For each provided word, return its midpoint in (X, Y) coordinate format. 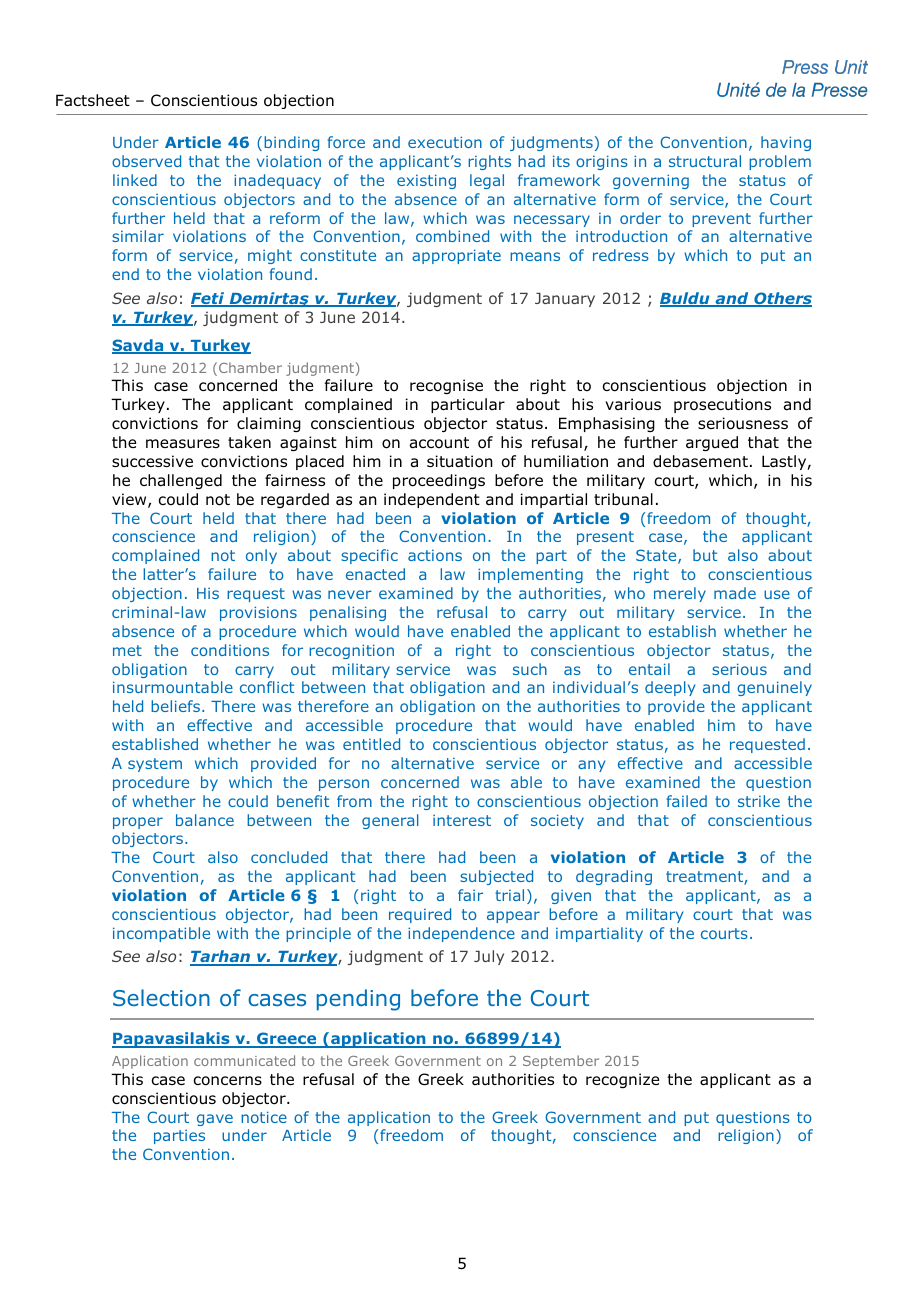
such (530, 669)
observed (146, 161)
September (561, 1062)
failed (686, 801)
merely (680, 594)
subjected (496, 877)
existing (426, 181)
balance (205, 820)
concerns (227, 1081)
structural (705, 161)
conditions (230, 650)
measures (183, 444)
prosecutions (722, 405)
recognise (446, 386)
